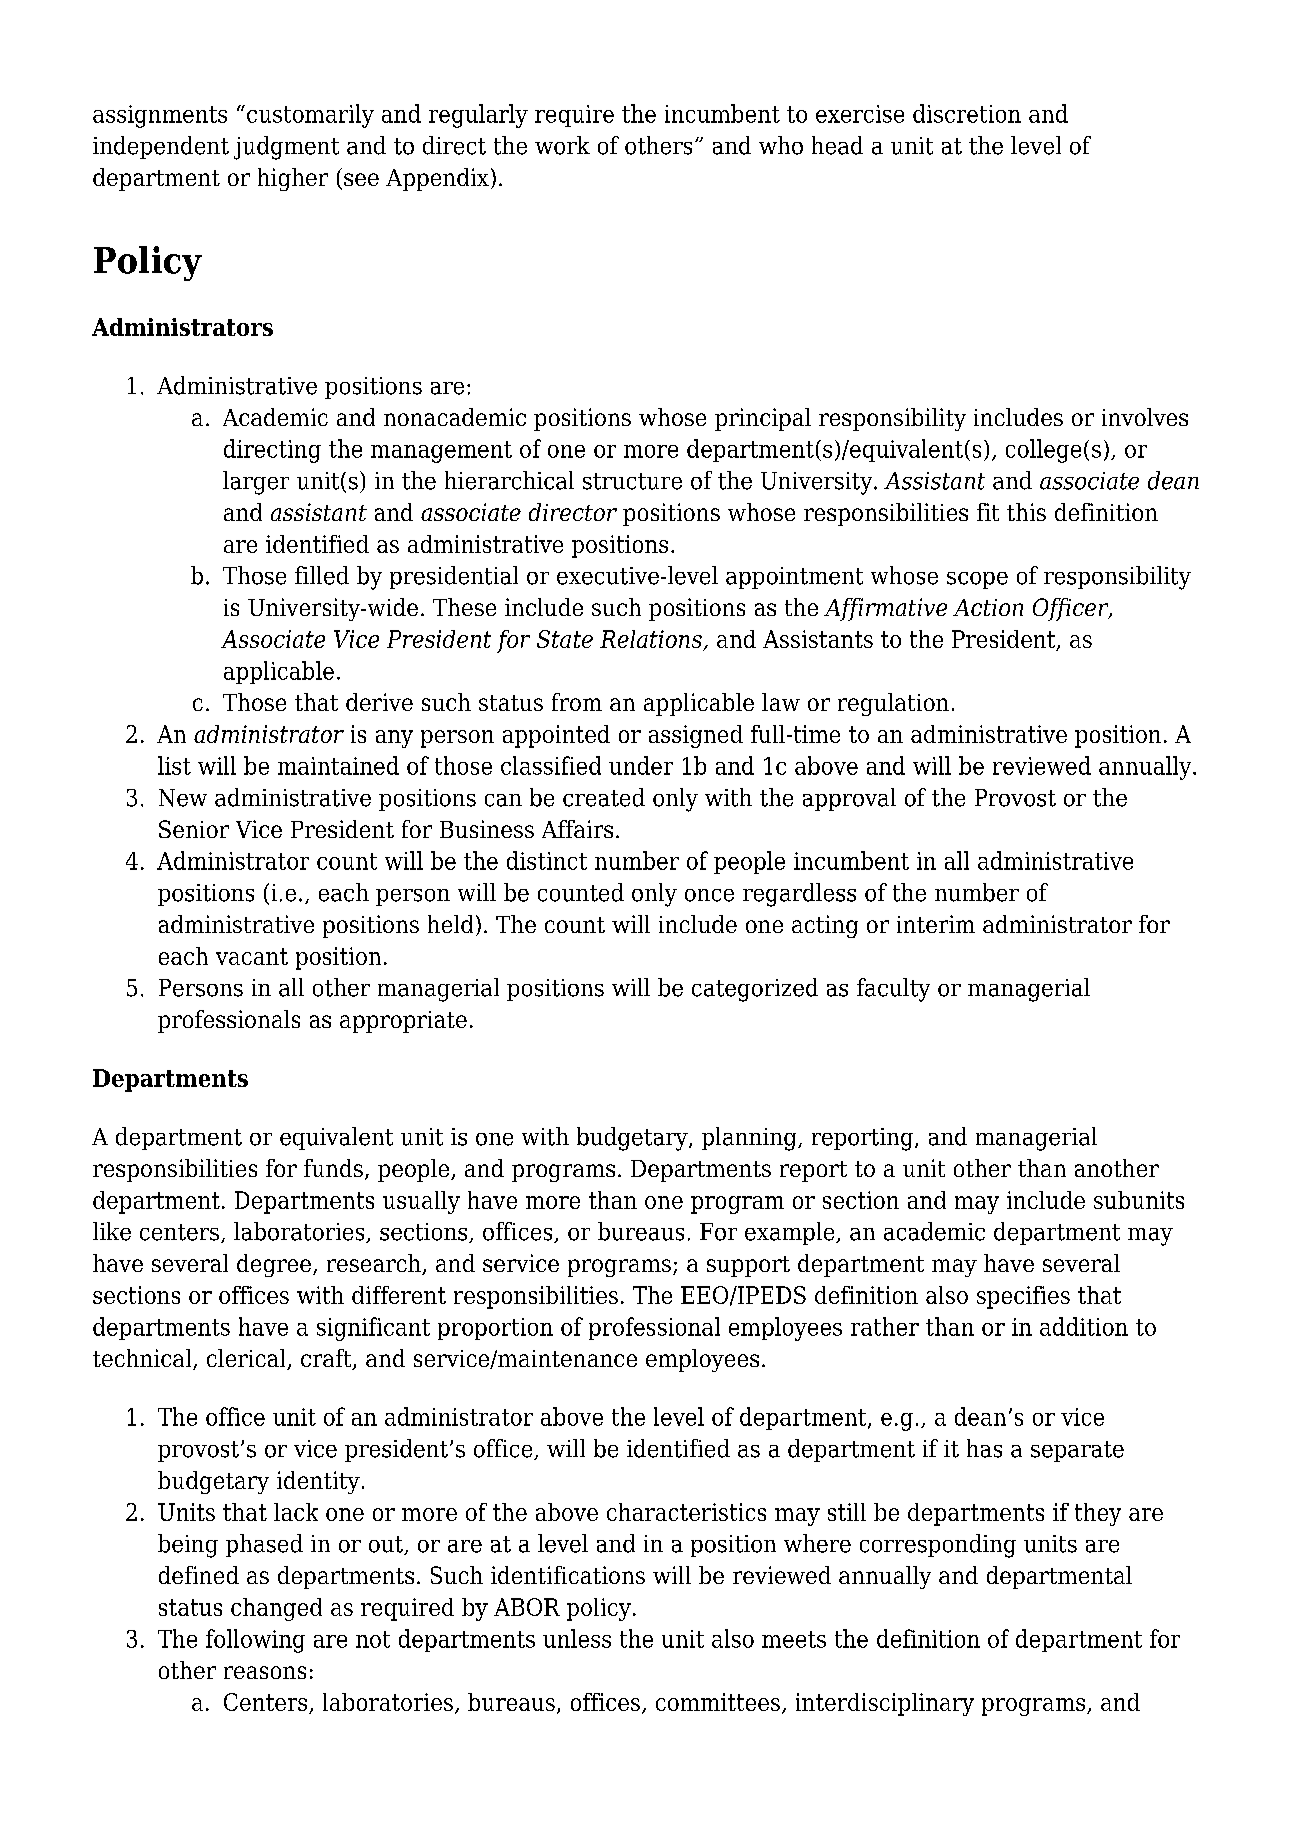 This page has height=1828, width=1293. Describe the element at coordinates (252, 956) in the page. I see `vacant` at that location.
